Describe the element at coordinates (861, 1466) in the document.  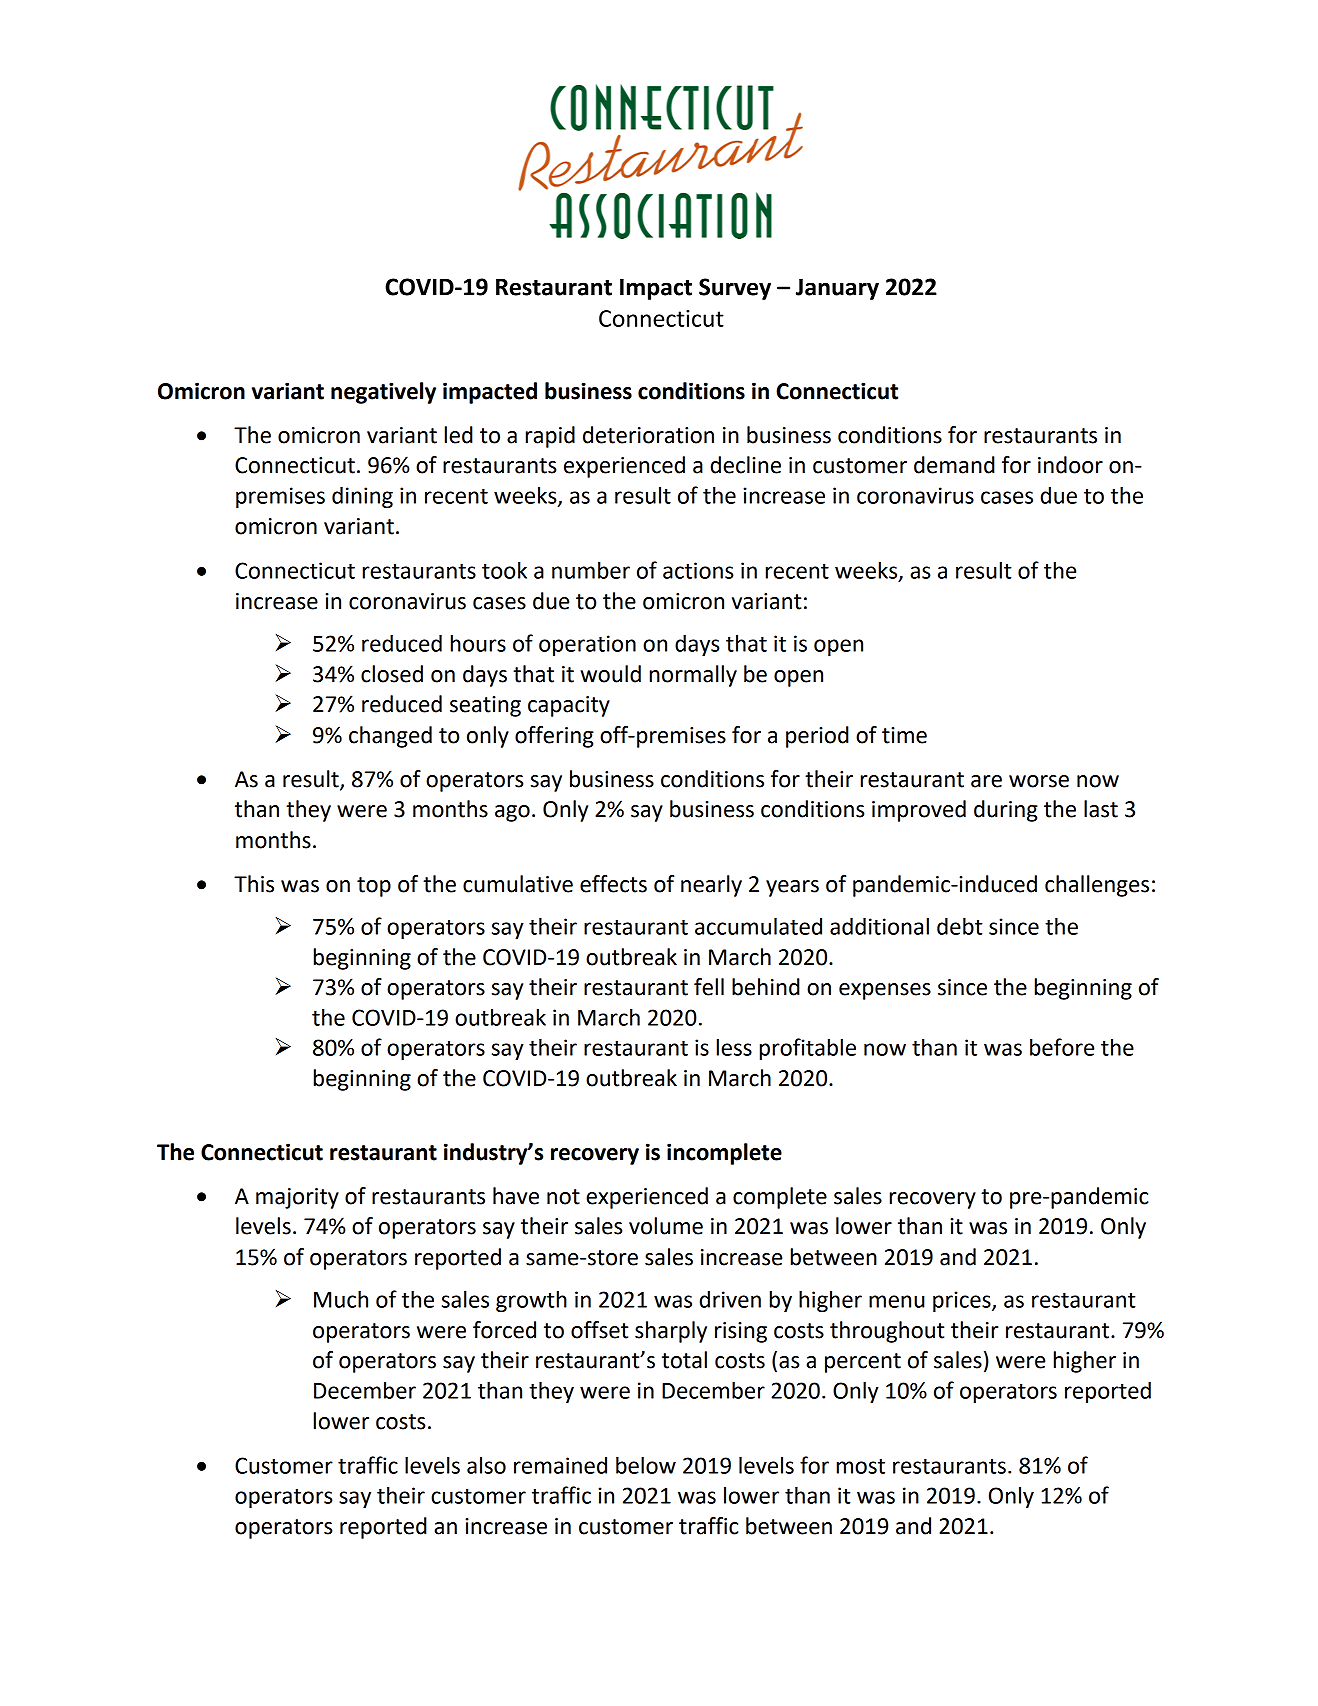
I see `most` at that location.
